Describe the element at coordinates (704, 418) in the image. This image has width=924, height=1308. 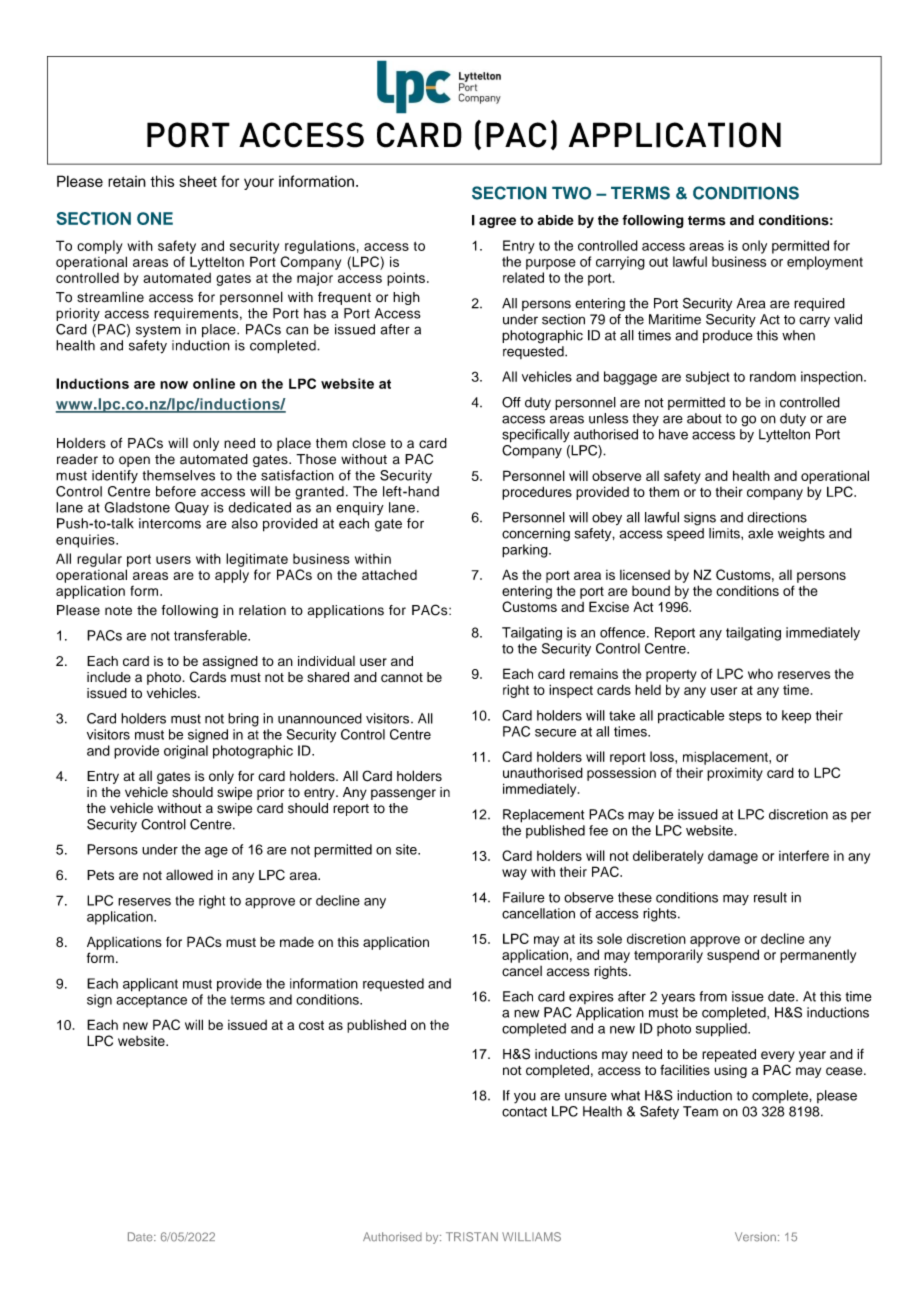
I see `about` at that location.
